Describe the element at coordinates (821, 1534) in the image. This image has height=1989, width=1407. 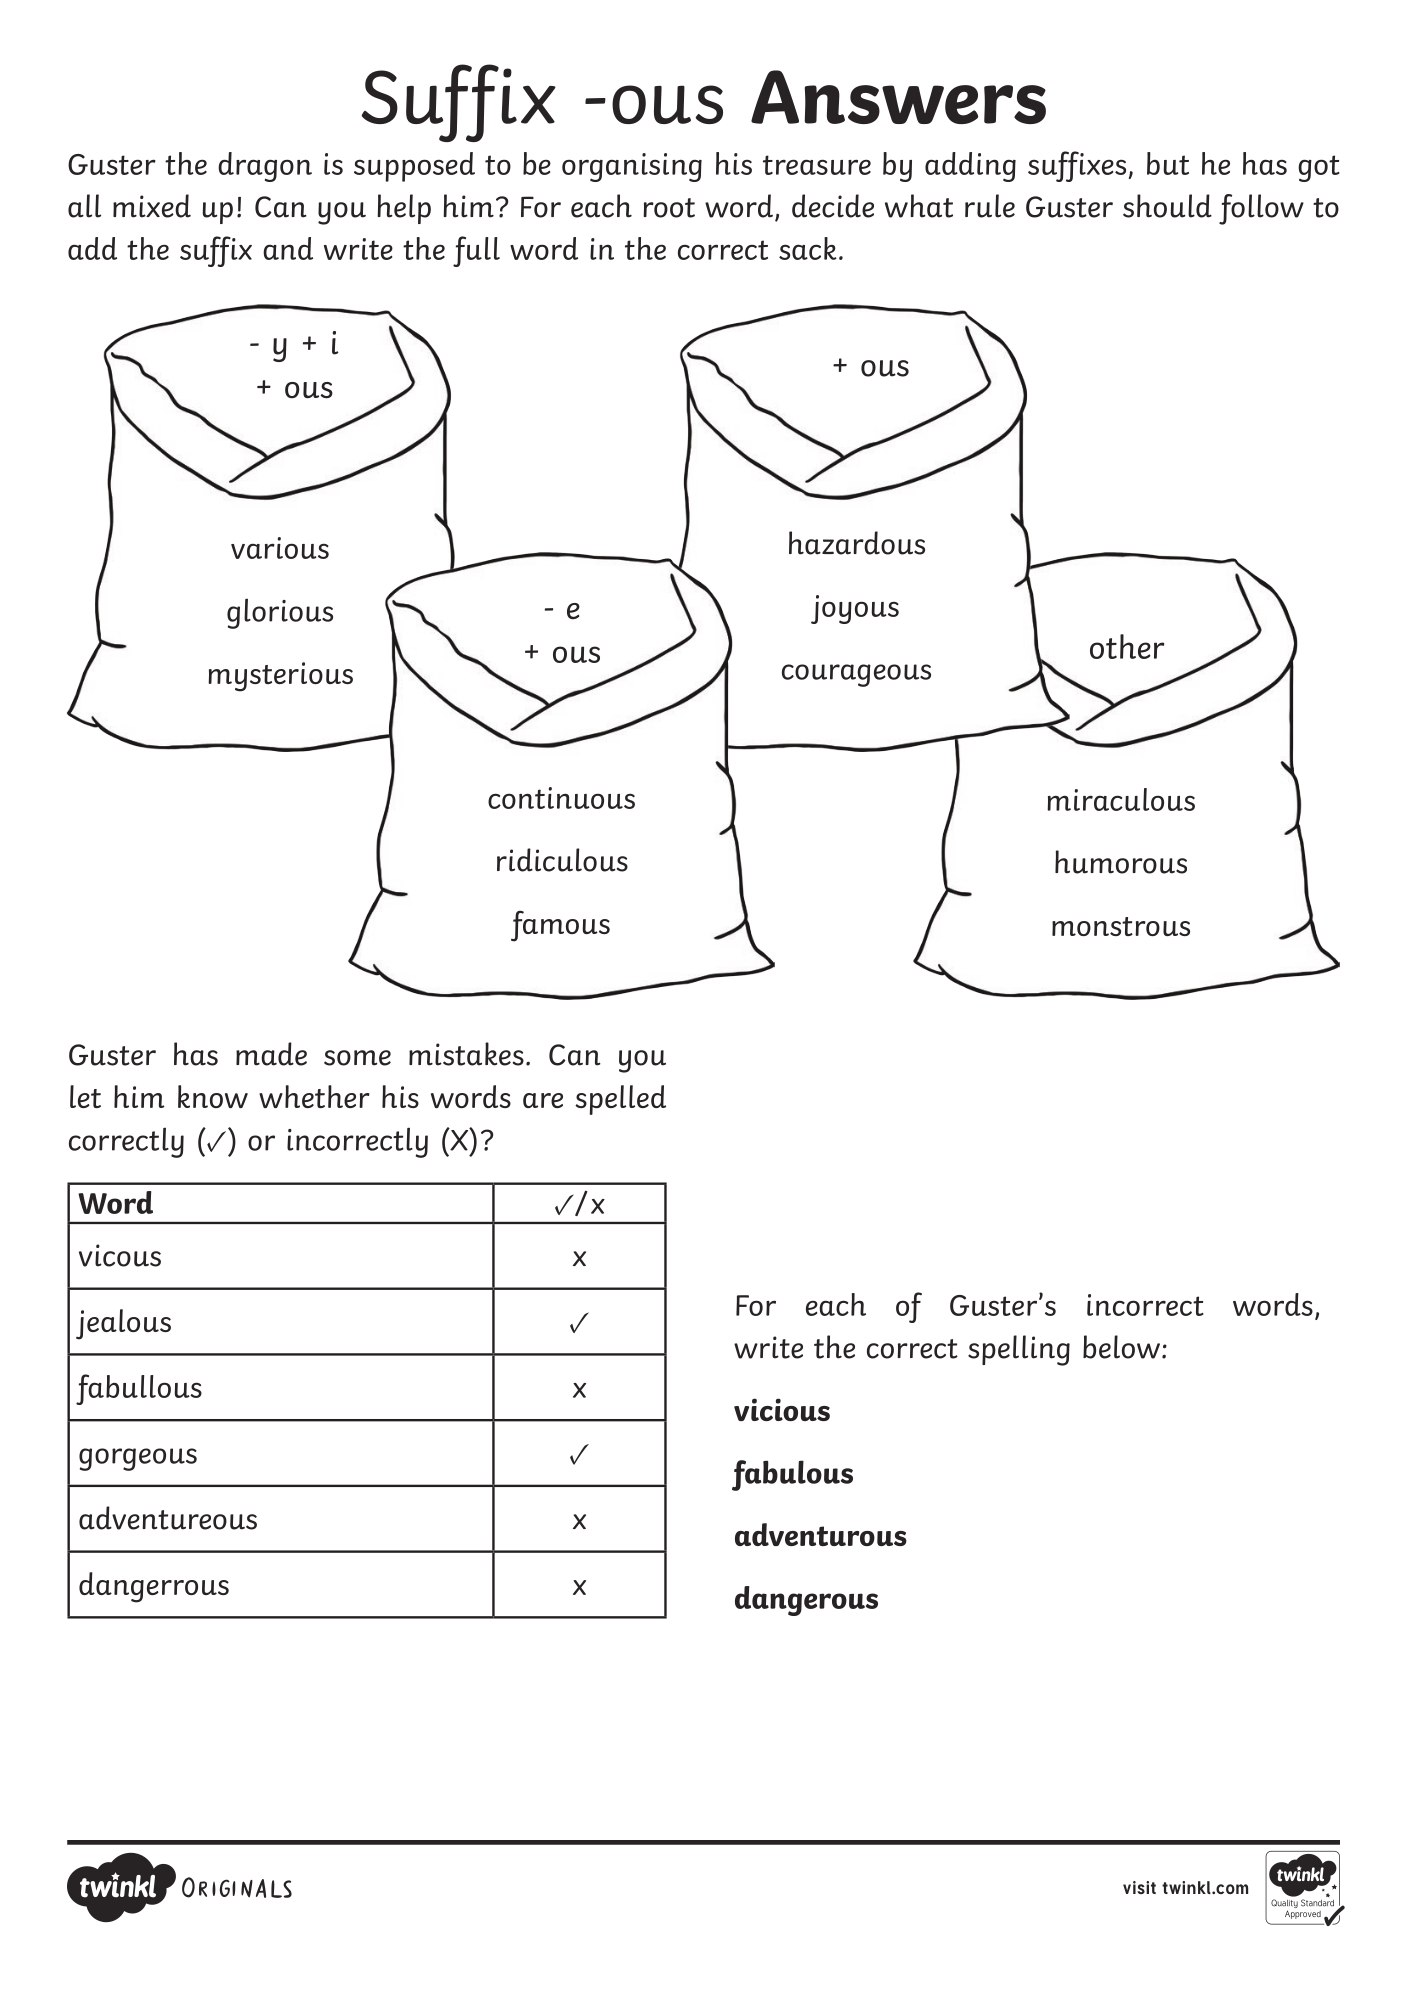
I see `adventurous` at that location.
